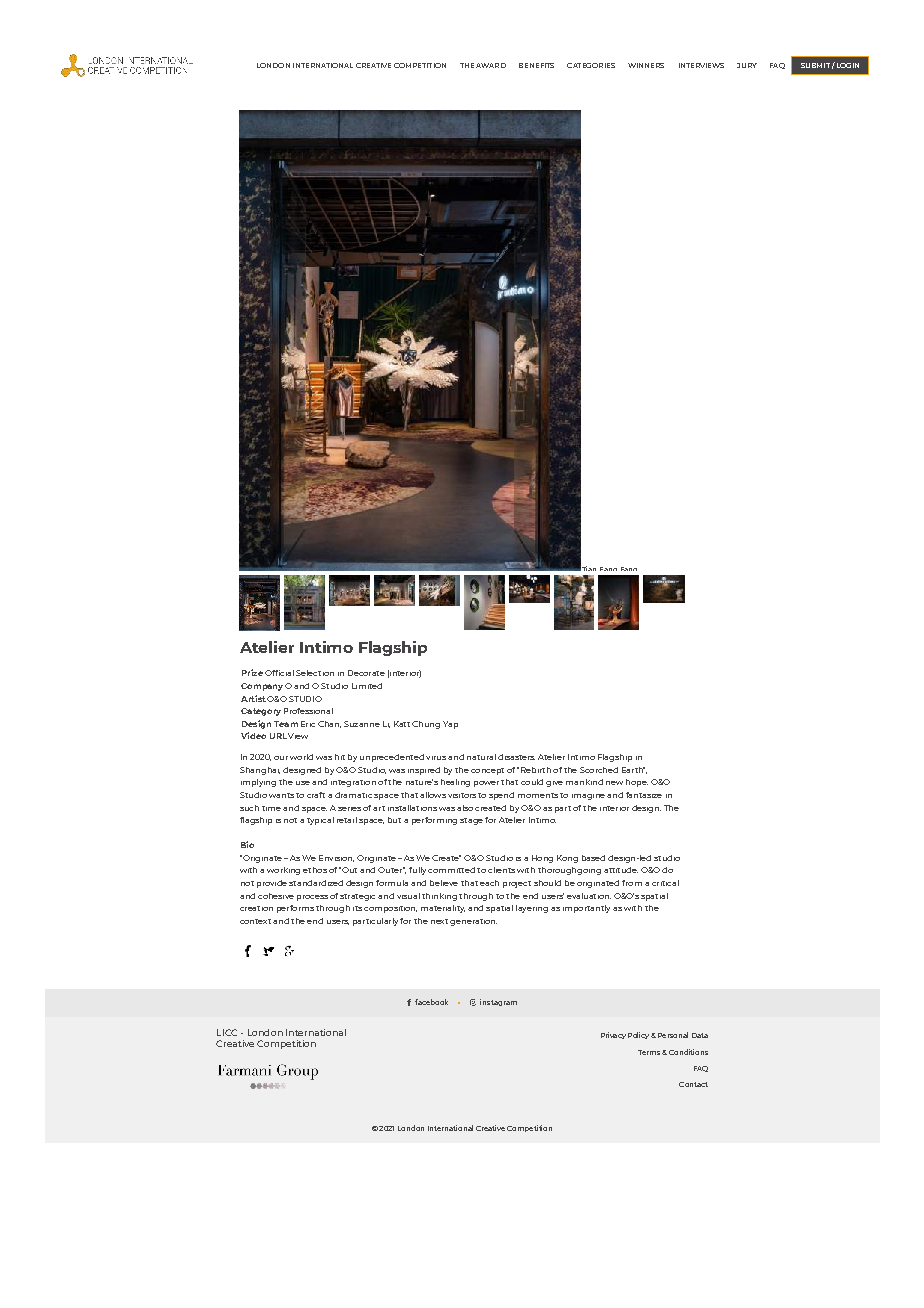 Image resolution: width=924 pixels, height=1308 pixels. I want to click on JURY, so click(747, 65).
